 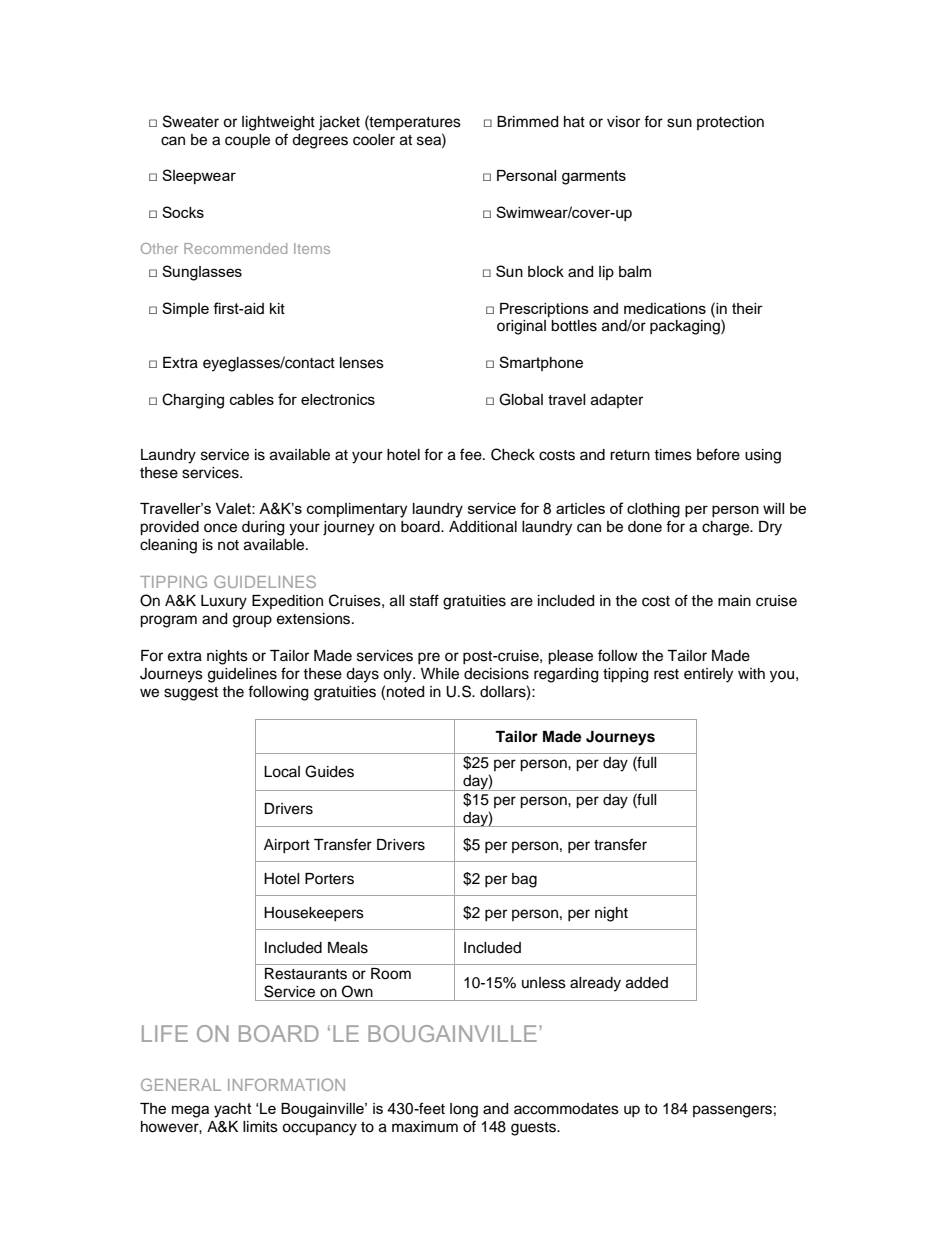 What do you see at coordinates (191, 694) in the screenshot?
I see `suggest` at bounding box center [191, 694].
